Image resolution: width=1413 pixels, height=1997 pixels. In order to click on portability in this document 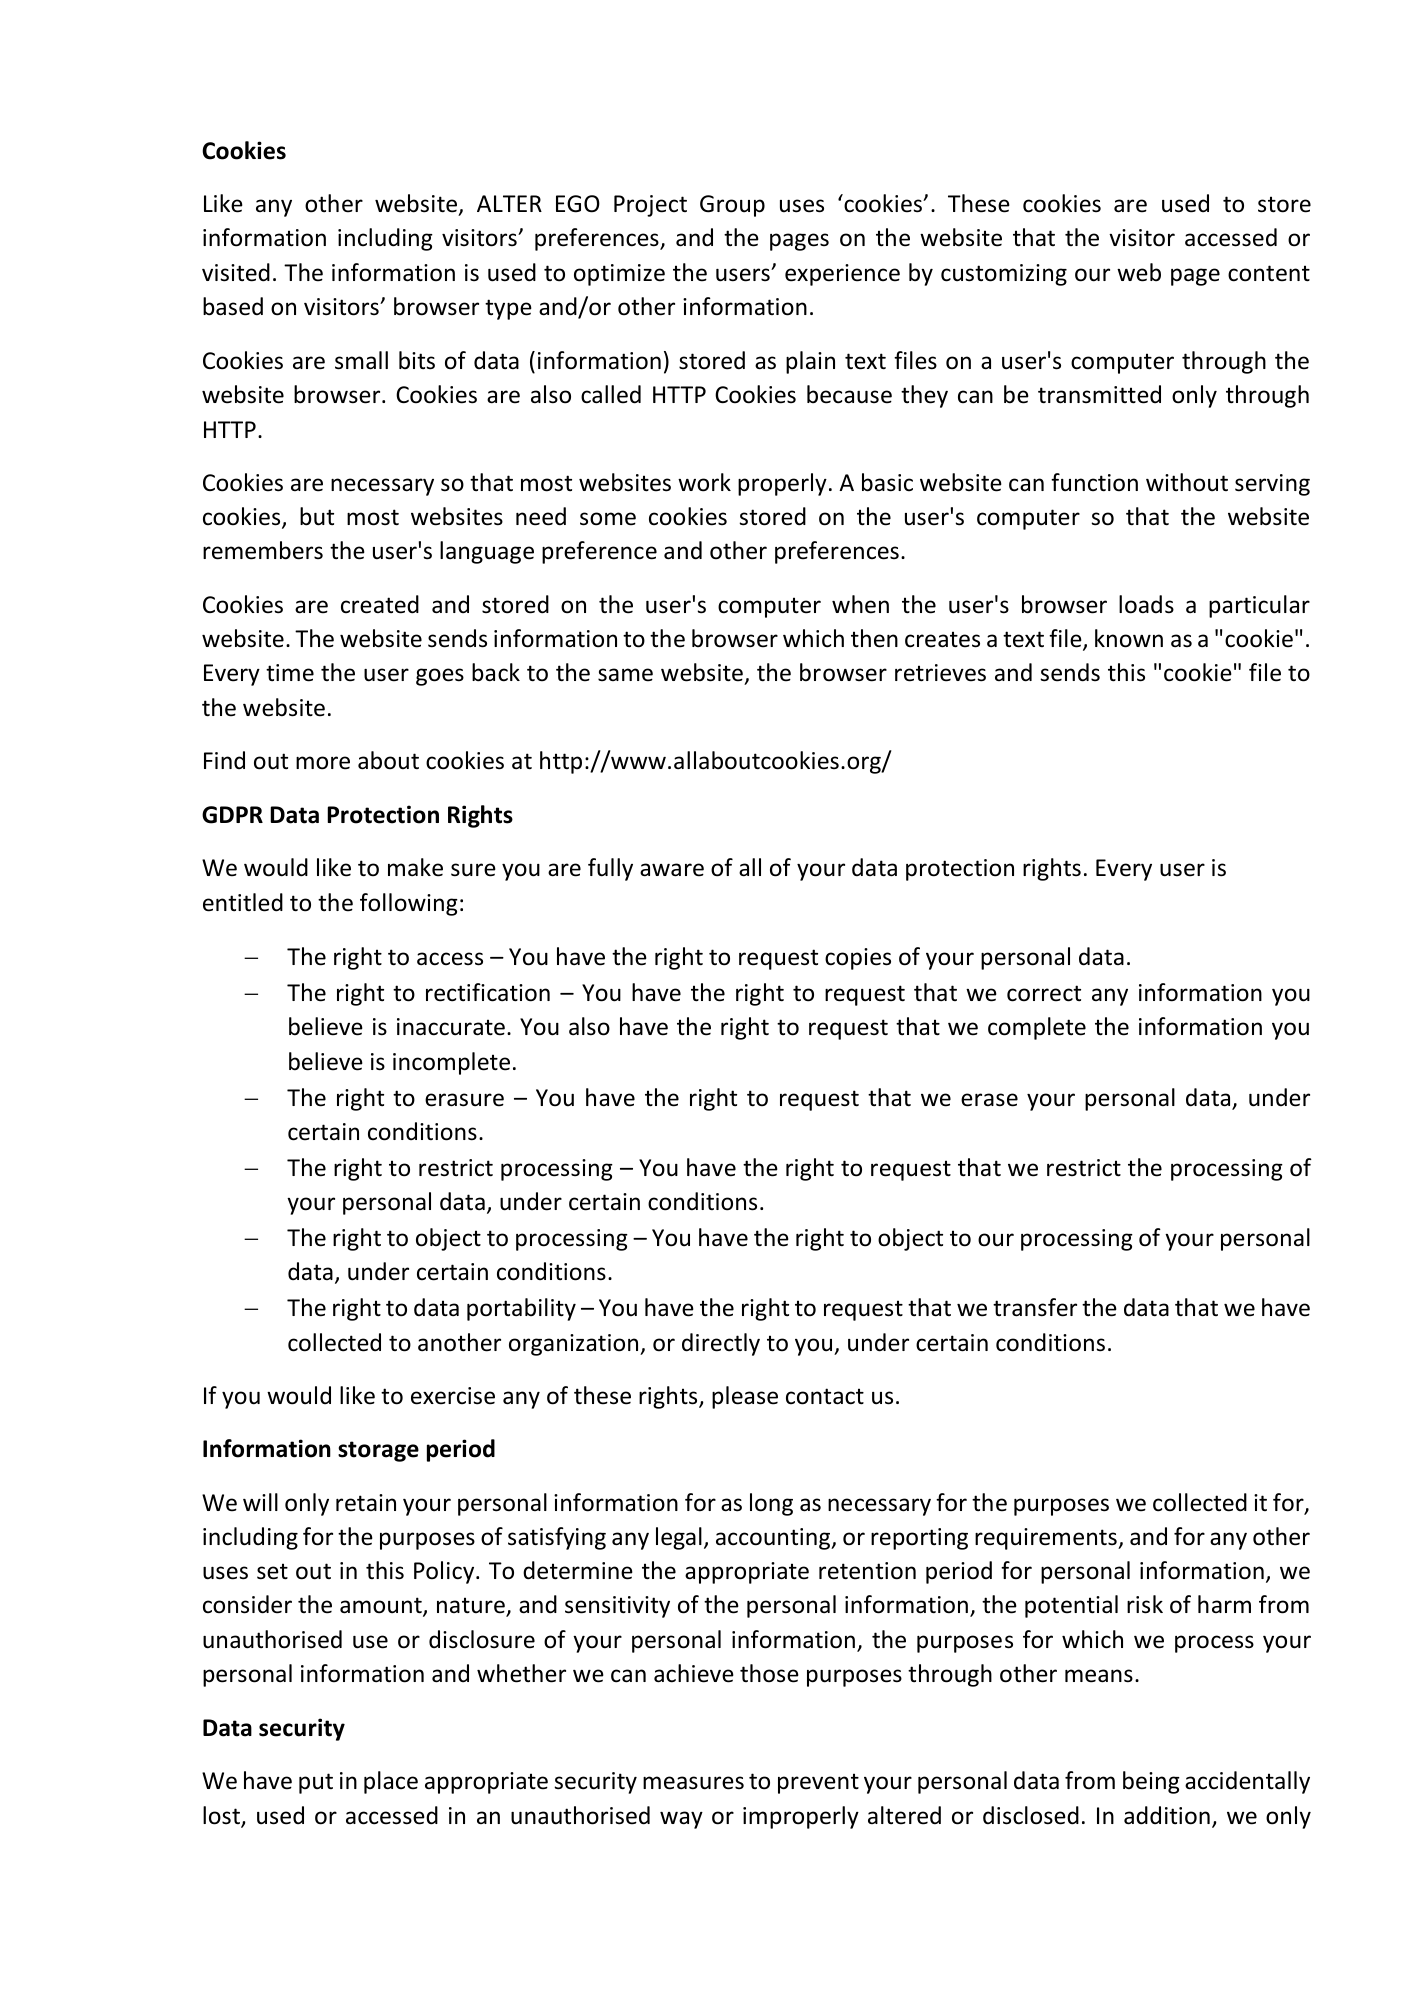, I will do `click(521, 1309)`.
